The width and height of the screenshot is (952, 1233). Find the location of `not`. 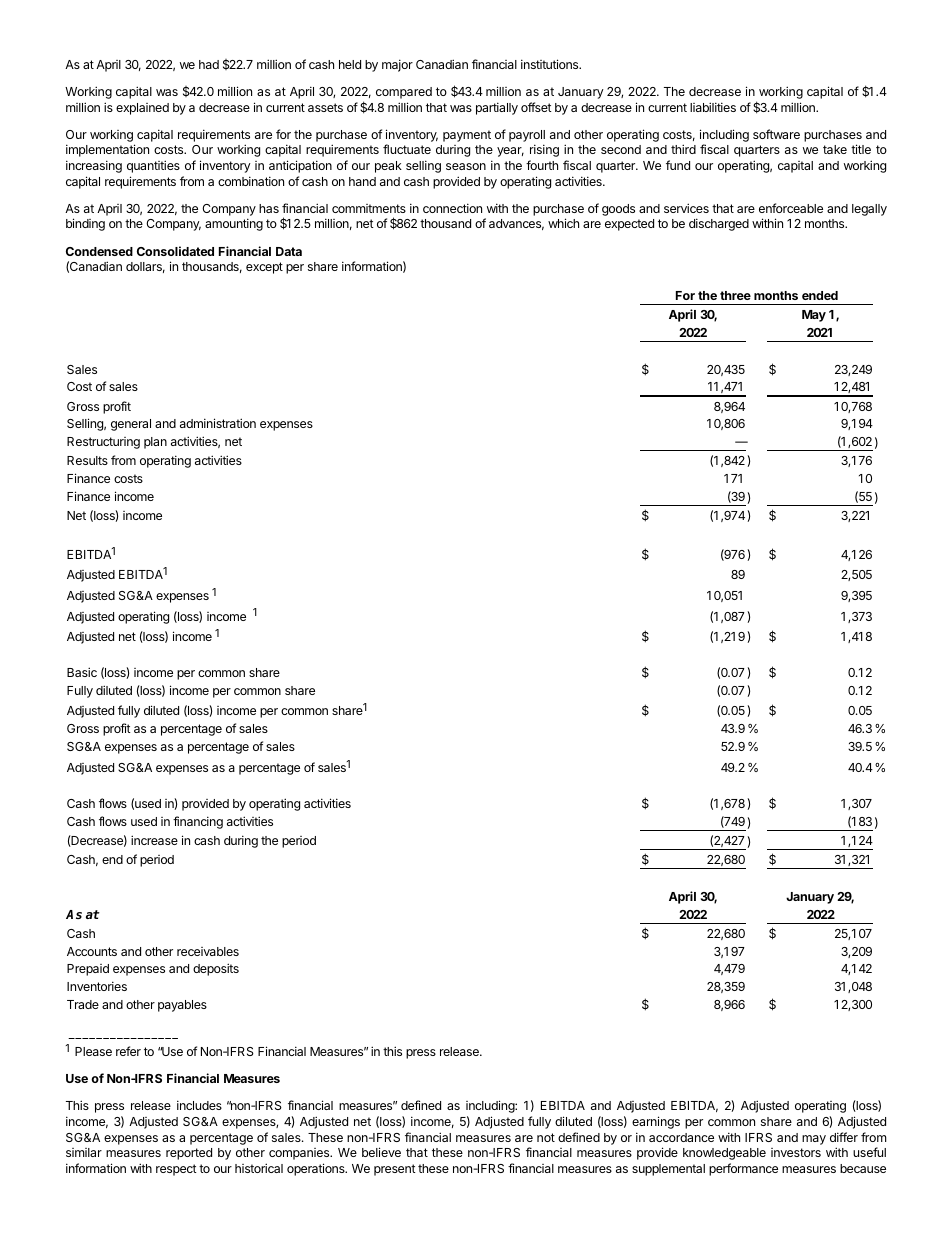

not is located at coordinates (546, 1137).
